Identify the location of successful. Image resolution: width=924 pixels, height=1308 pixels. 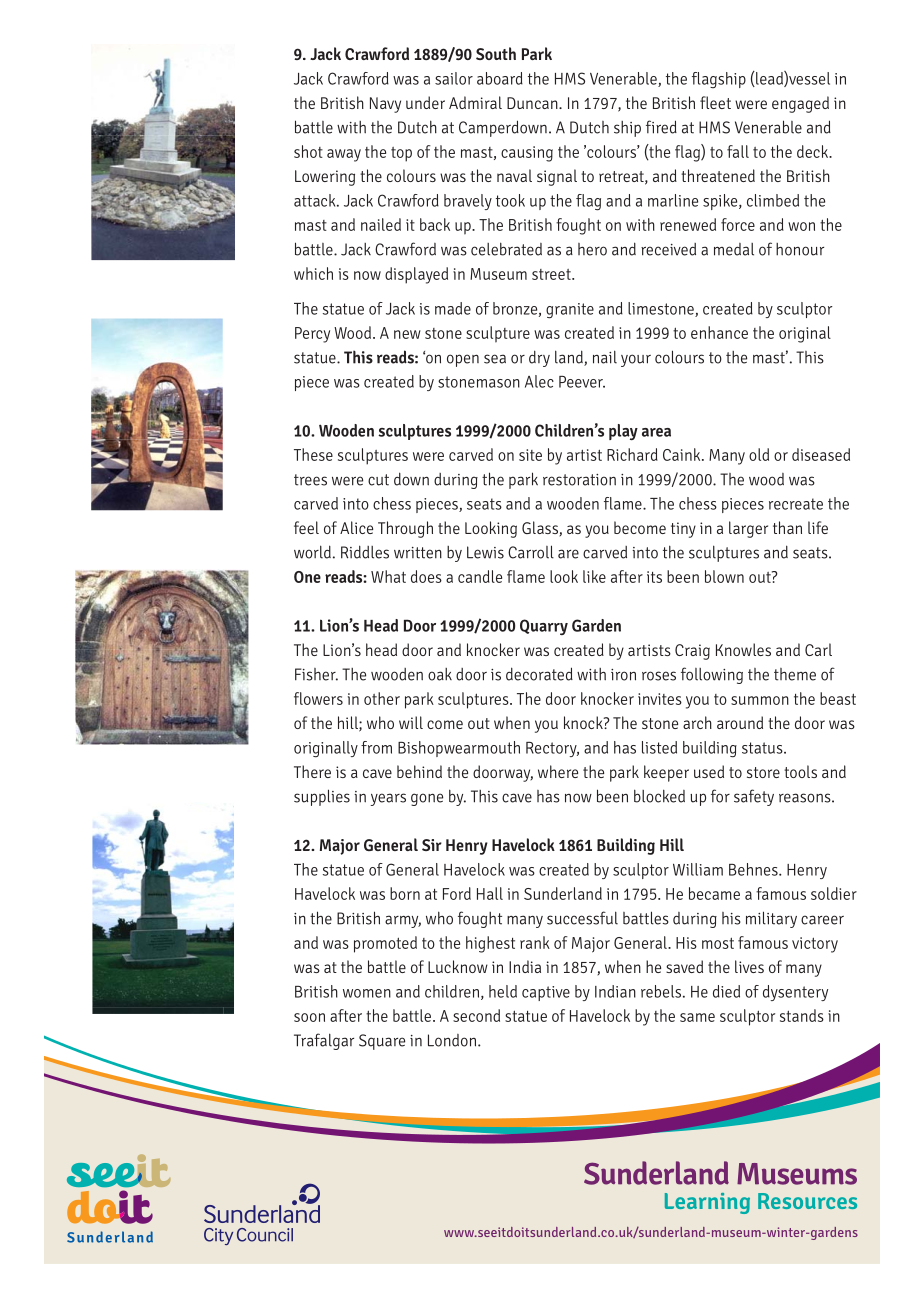
(582, 918).
